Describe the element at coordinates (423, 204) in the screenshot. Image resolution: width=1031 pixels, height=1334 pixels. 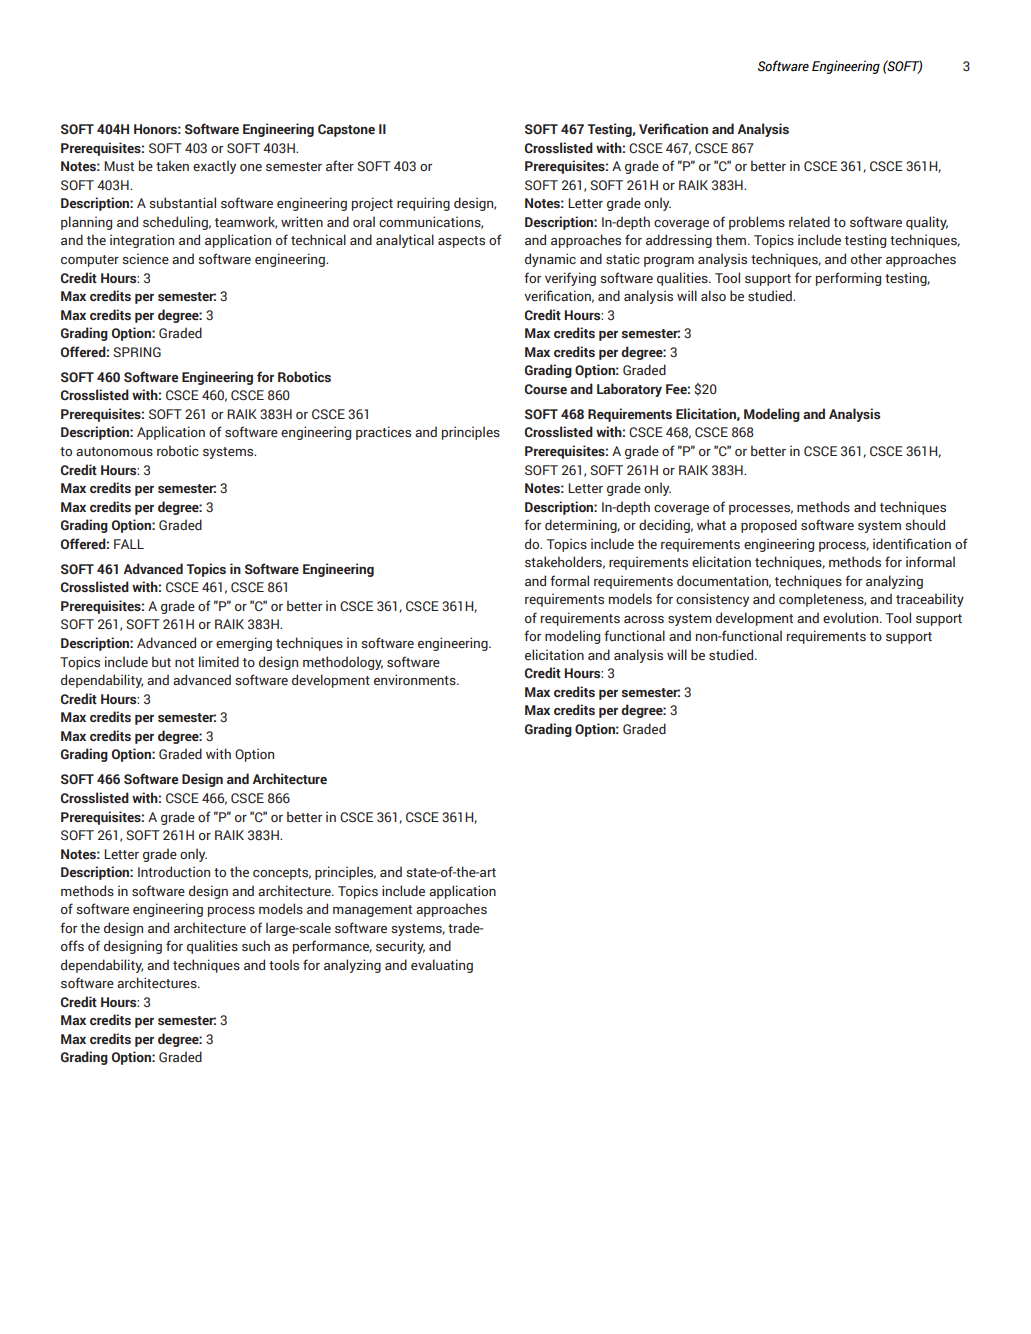
I see `requiring` at that location.
